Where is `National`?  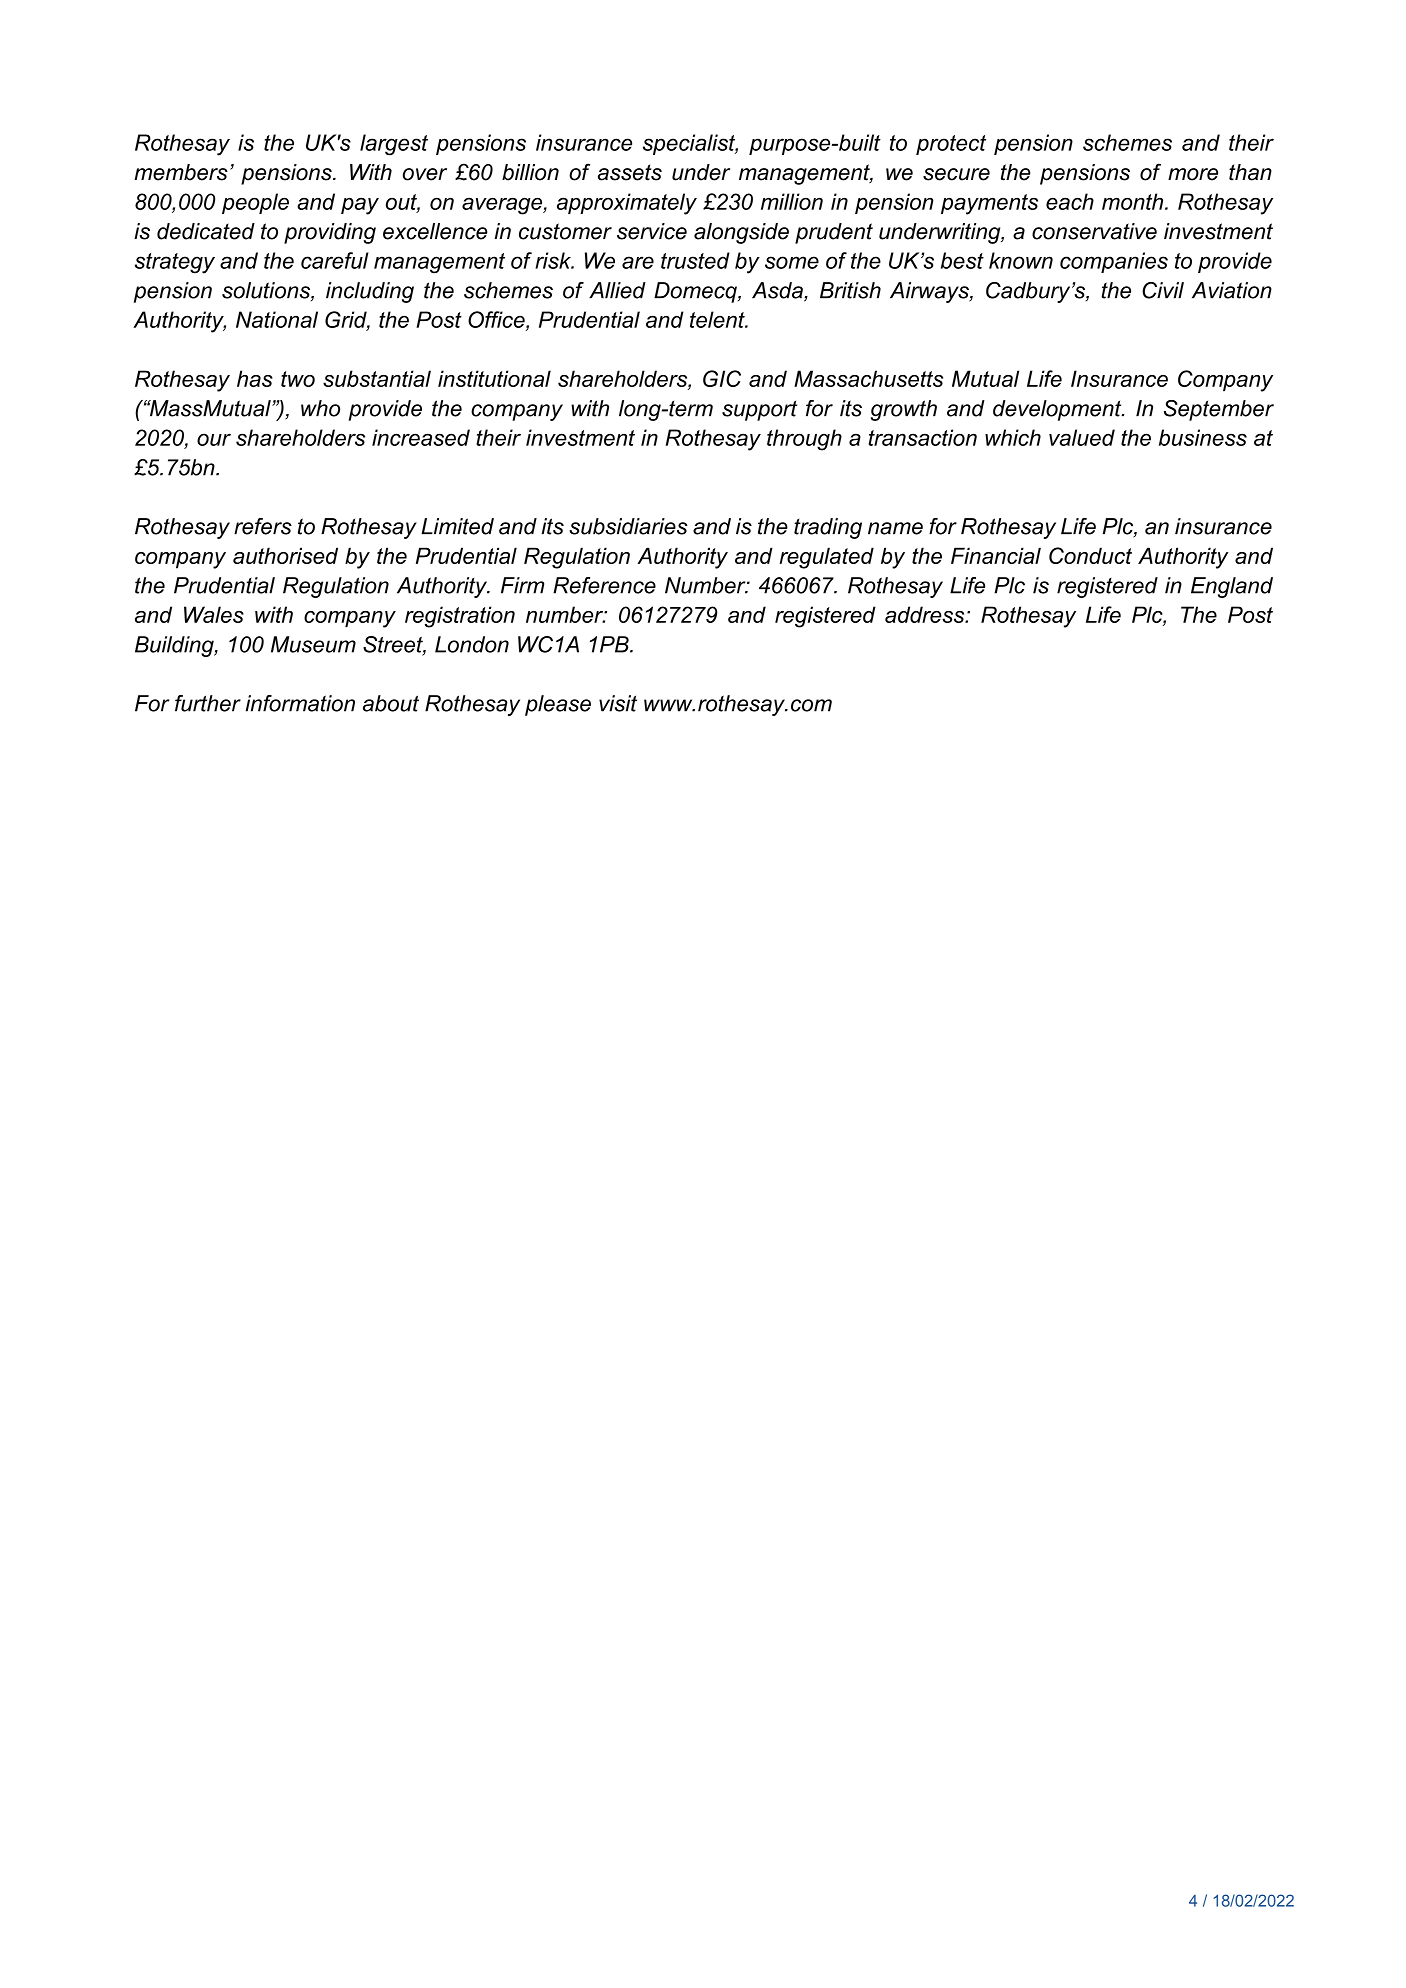
National is located at coordinates (277, 319).
